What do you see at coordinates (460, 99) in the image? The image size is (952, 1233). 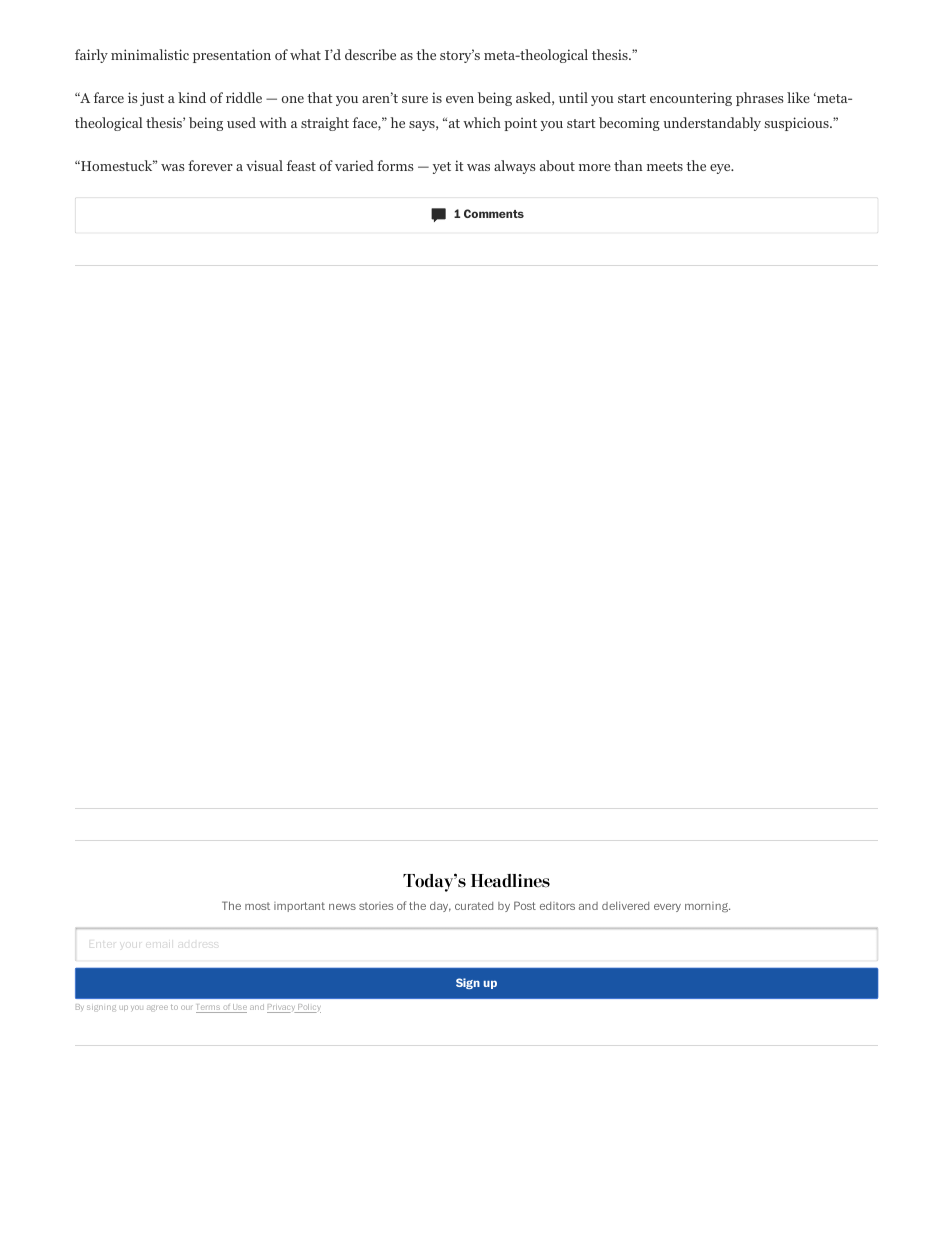 I see `even` at bounding box center [460, 99].
